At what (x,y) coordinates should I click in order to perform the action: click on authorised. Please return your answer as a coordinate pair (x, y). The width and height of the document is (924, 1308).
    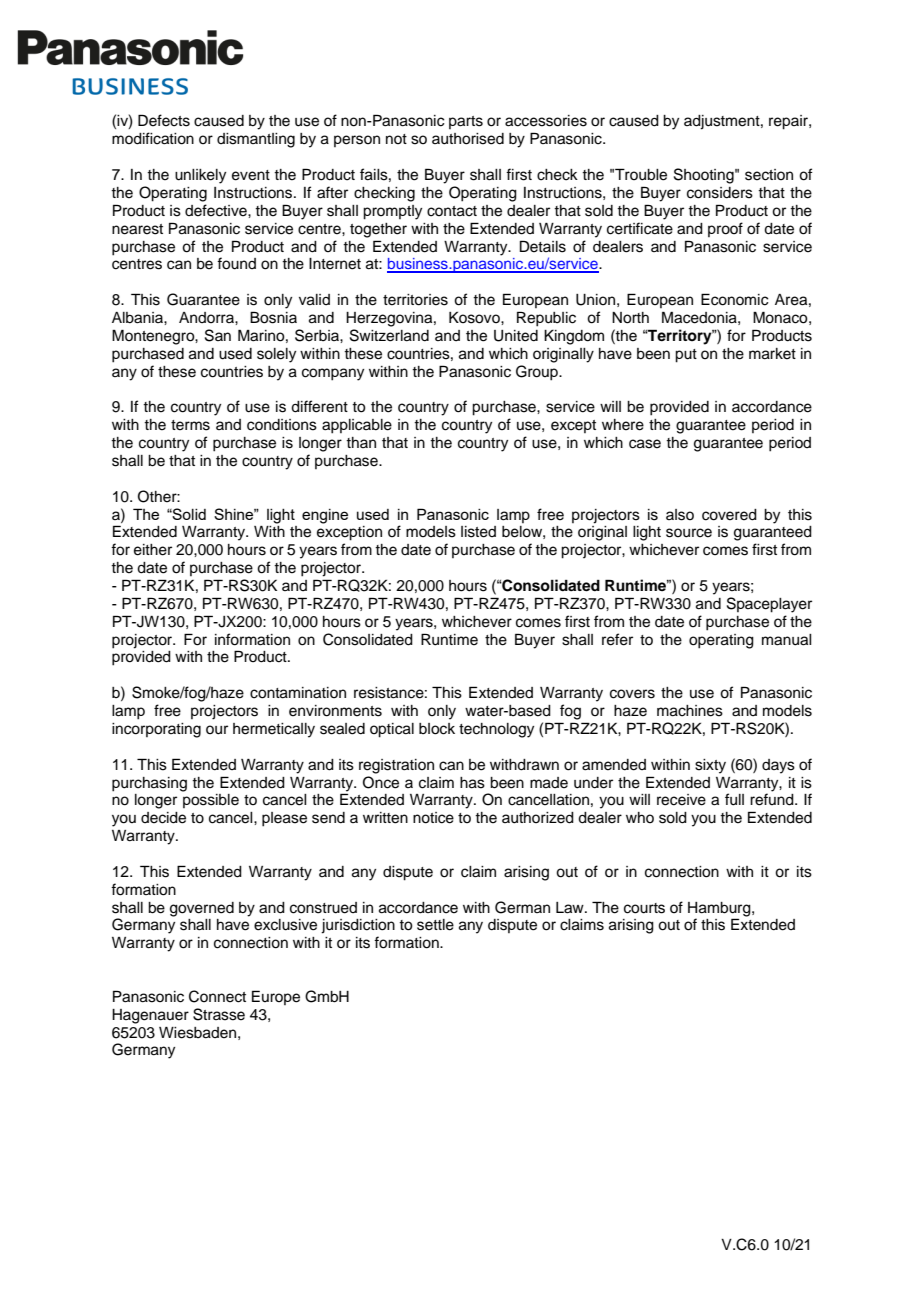
    Looking at the image, I should click on (468, 139).
